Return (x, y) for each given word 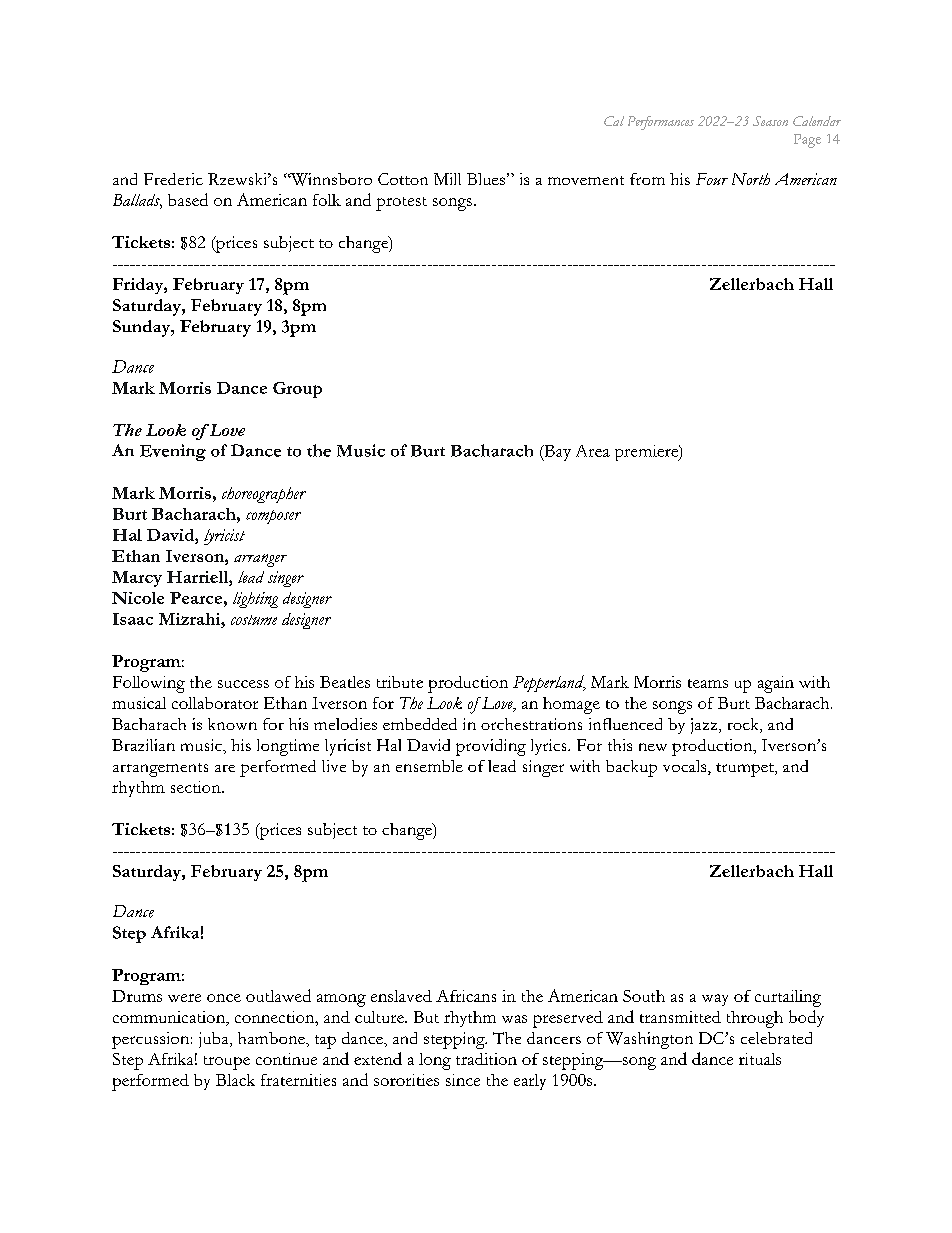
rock (744, 725)
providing (491, 747)
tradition (486, 1059)
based (188, 199)
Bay (556, 453)
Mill (447, 179)
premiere (647, 453)
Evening (173, 452)
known (232, 724)
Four (712, 179)
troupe (227, 1063)
